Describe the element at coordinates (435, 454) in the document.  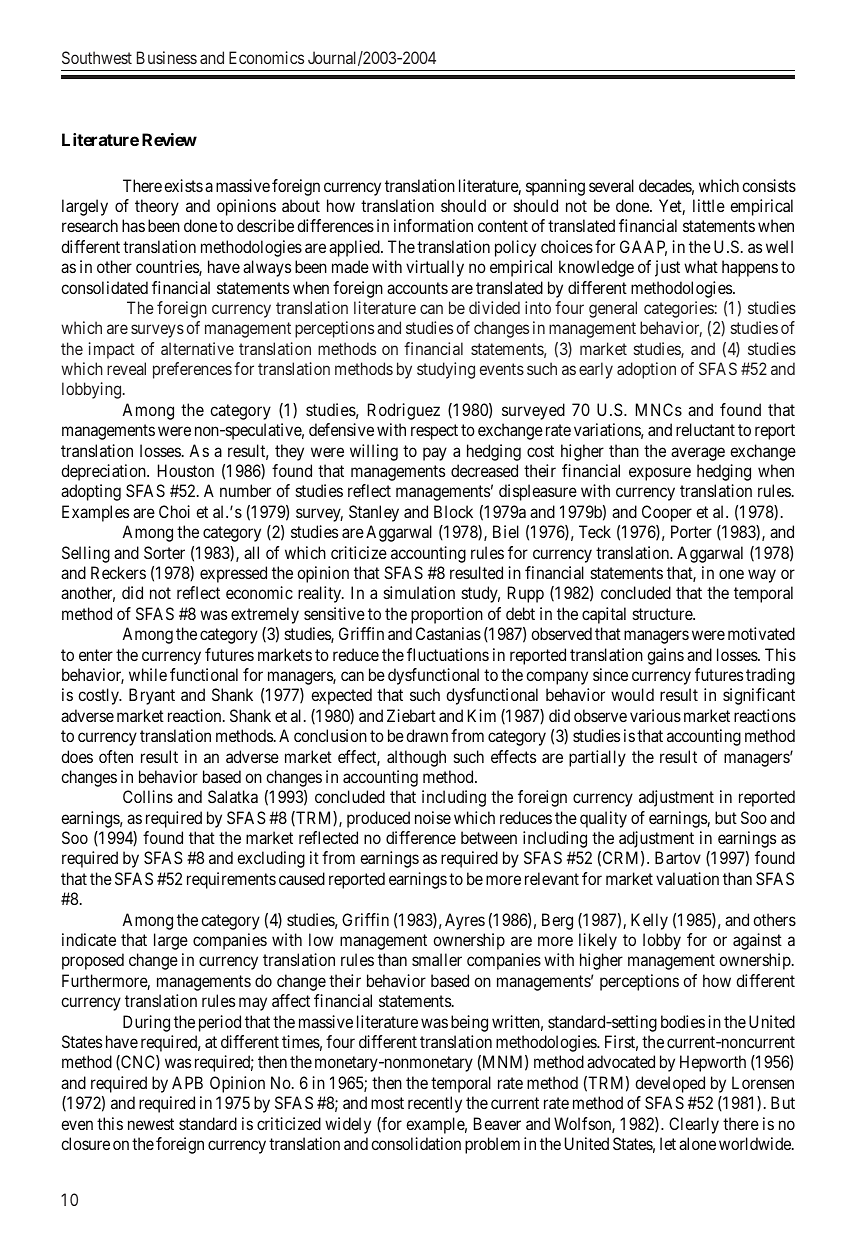
I see `pay` at that location.
